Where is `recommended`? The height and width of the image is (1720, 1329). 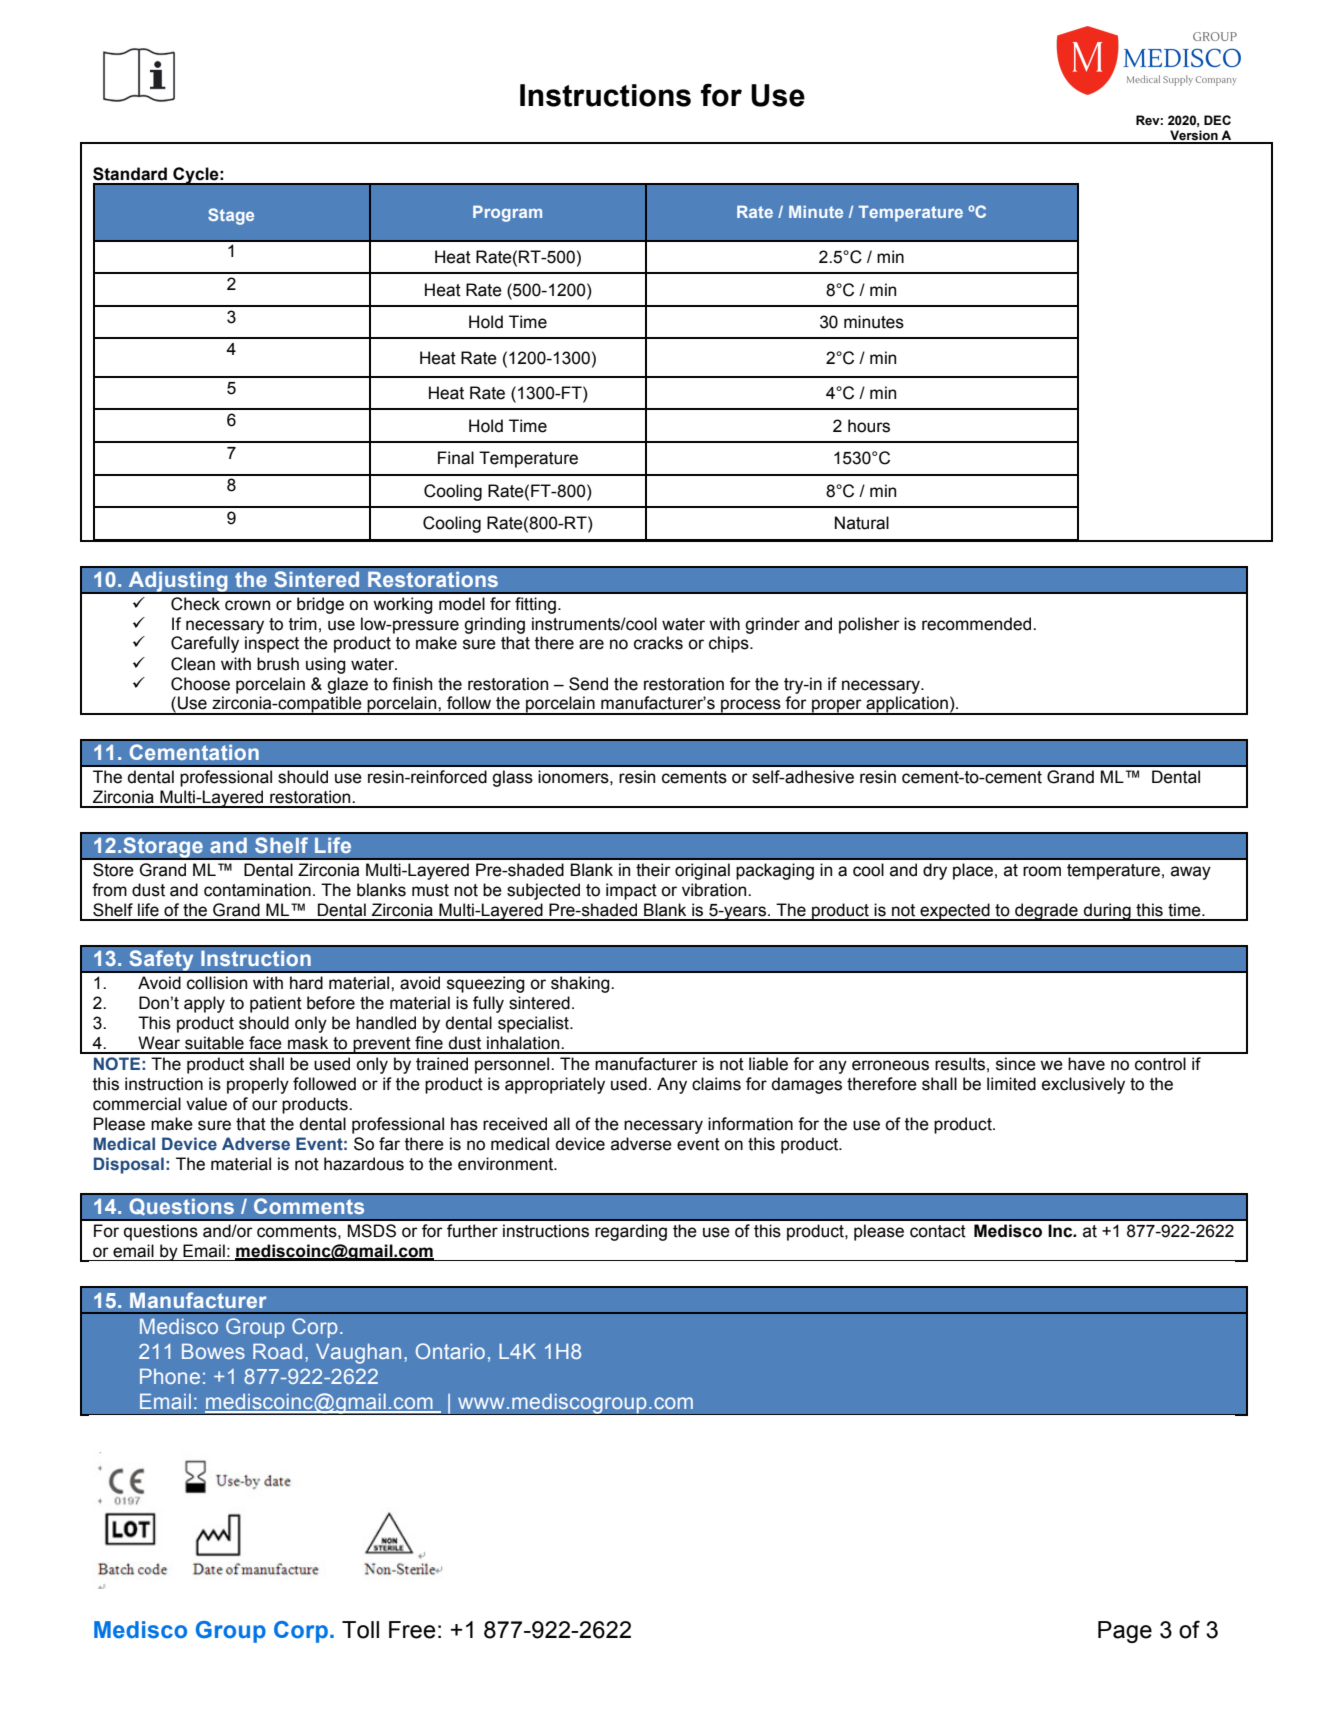
recommended is located at coordinates (978, 624).
